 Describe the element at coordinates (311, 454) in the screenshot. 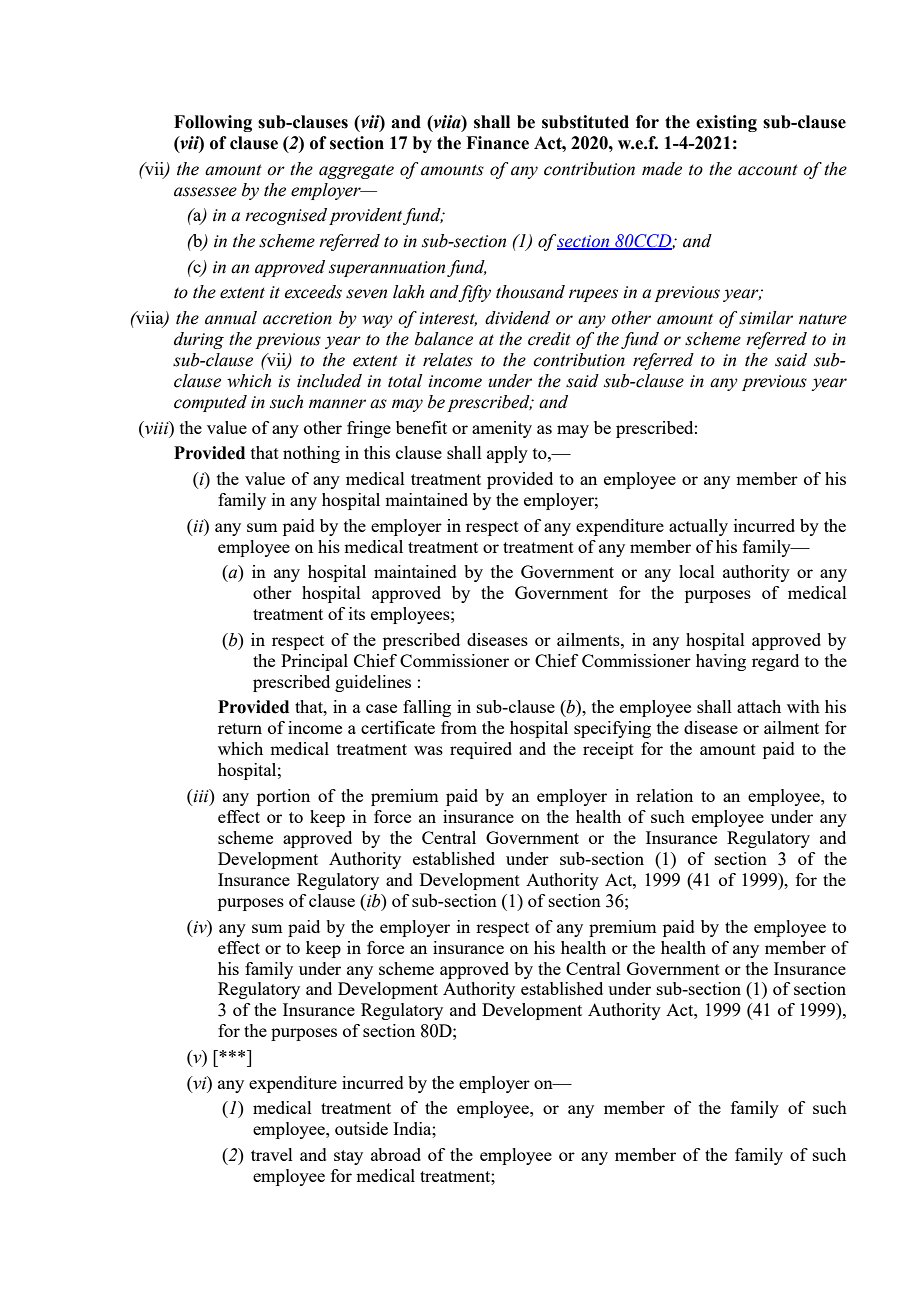

I see `nothing` at that location.
